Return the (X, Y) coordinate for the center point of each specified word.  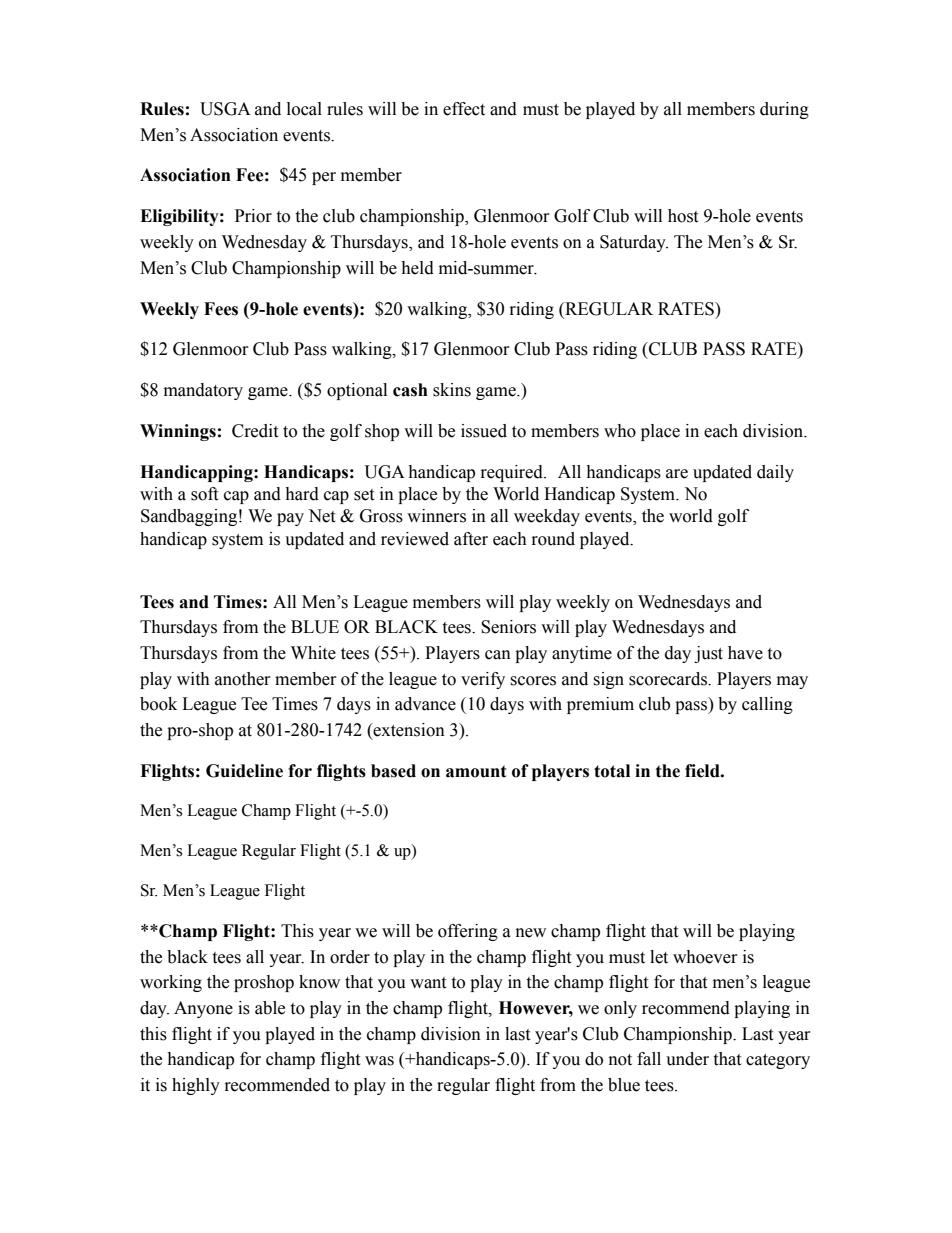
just (708, 654)
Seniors (508, 627)
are (677, 474)
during (784, 110)
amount (476, 771)
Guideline (244, 771)
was (379, 1061)
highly (196, 1086)
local (304, 109)
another (243, 679)
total (612, 771)
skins (452, 390)
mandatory (203, 391)
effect (464, 109)
